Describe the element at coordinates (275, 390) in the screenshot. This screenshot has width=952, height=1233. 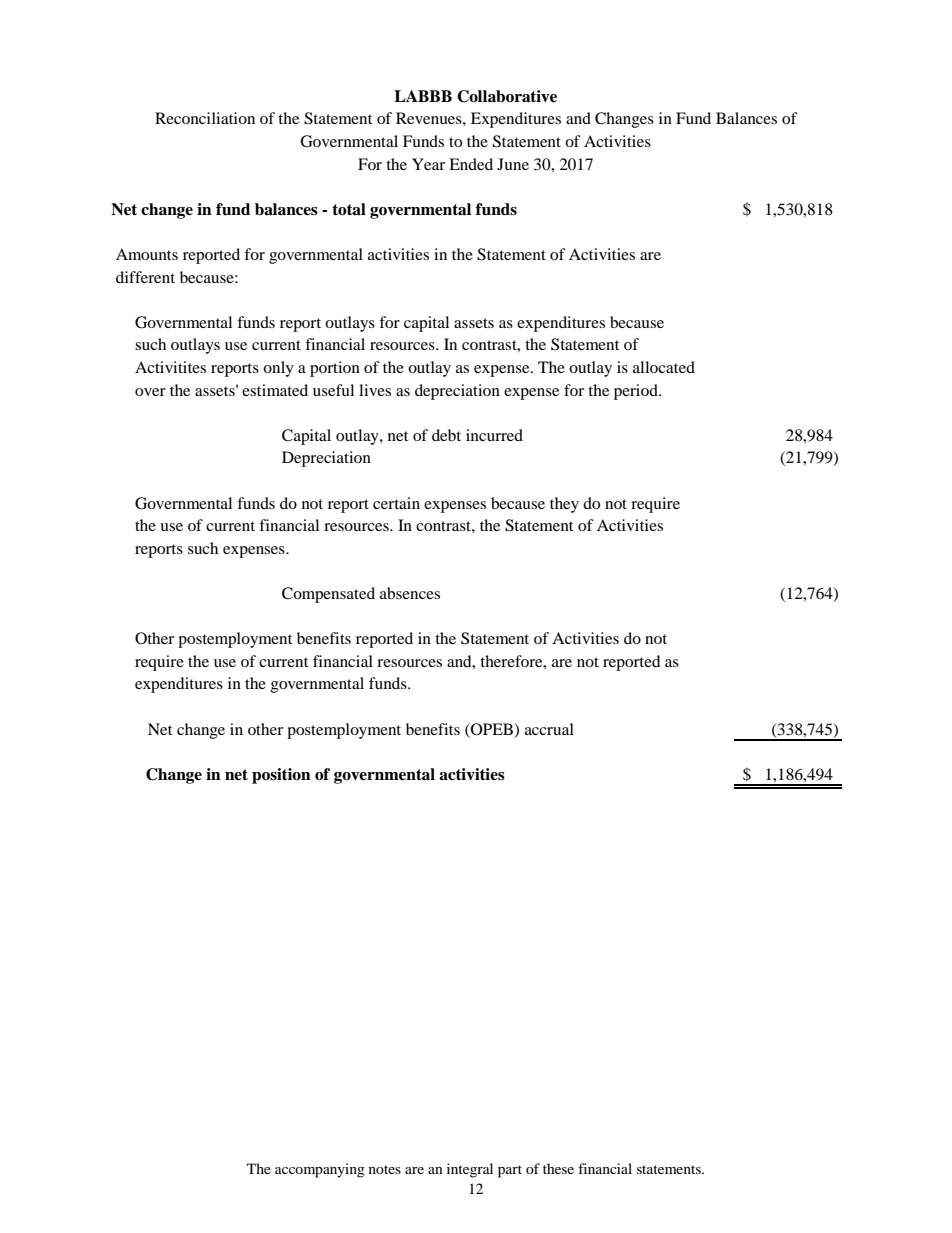
I see `estimated` at that location.
